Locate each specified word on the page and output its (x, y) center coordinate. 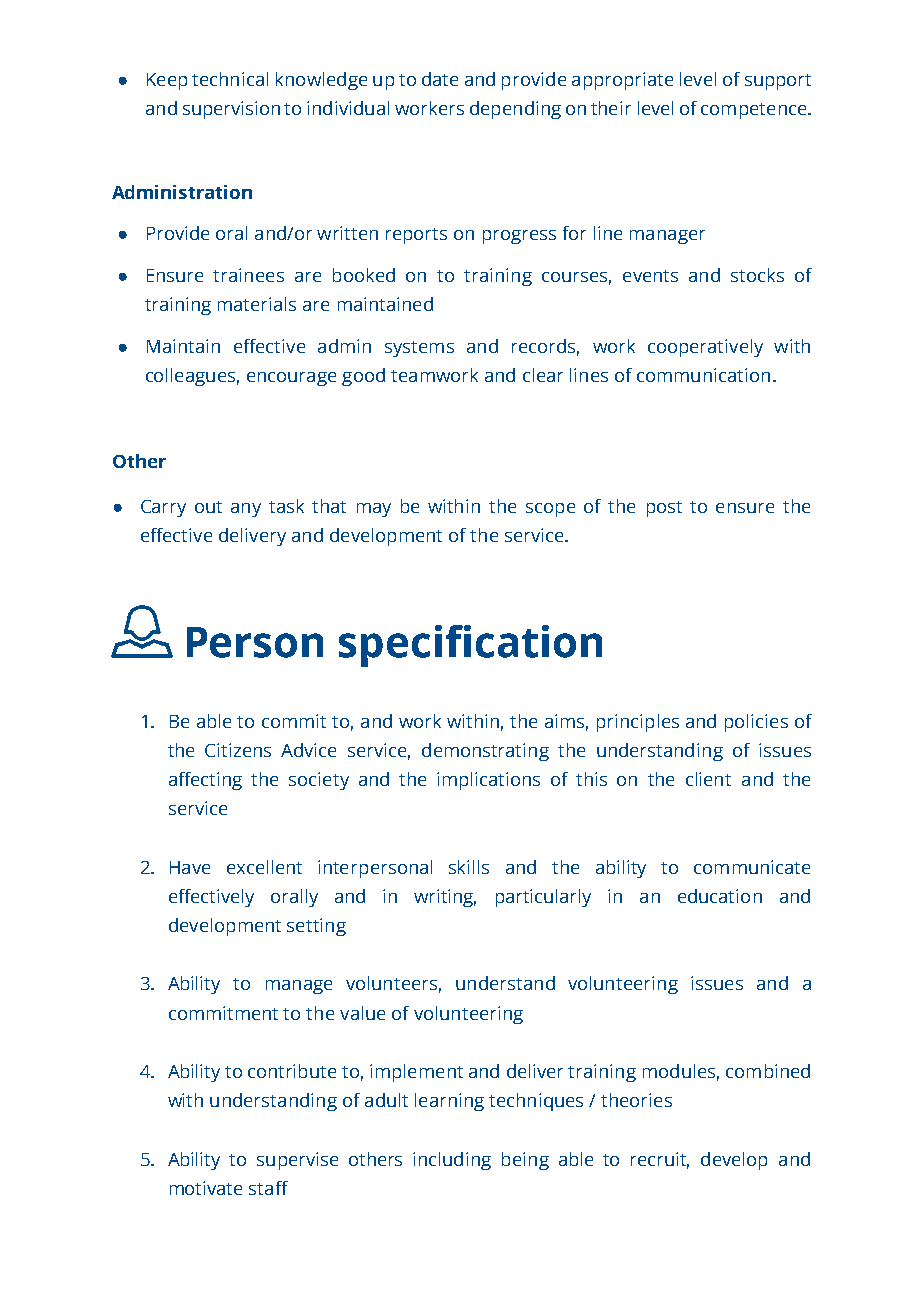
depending (515, 110)
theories (636, 1100)
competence (755, 111)
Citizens (238, 750)
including (452, 1161)
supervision (231, 110)
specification (470, 646)
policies (756, 723)
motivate (206, 1188)
